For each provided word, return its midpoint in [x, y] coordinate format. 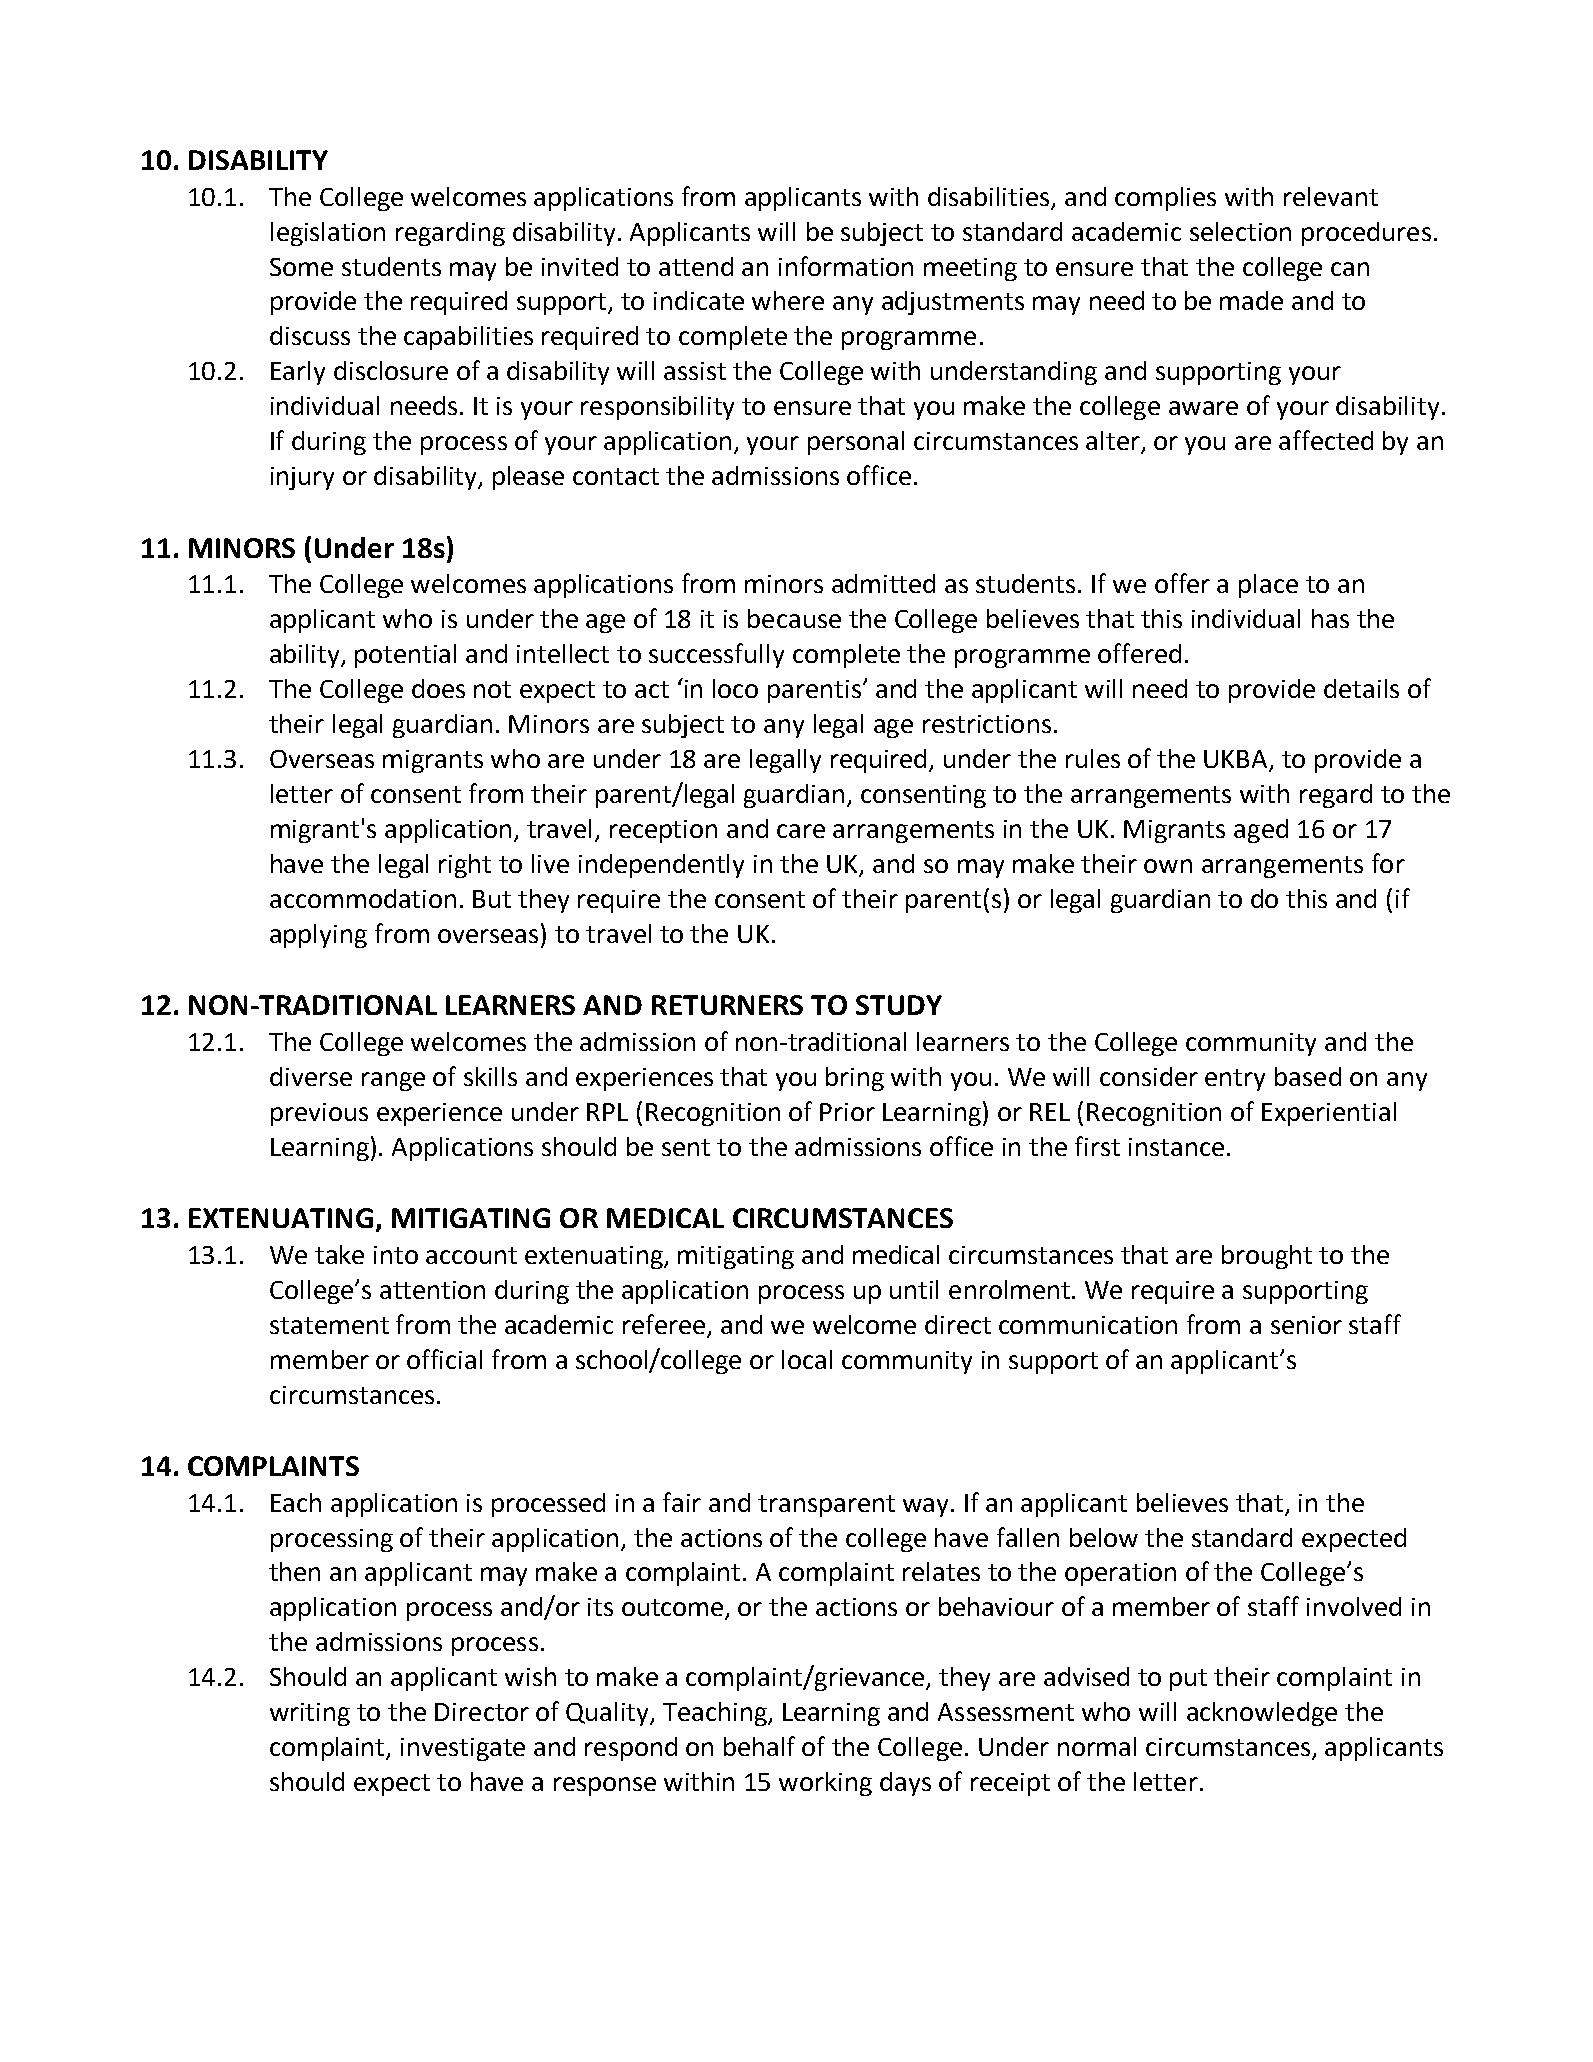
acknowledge [1262, 1714]
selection [1240, 231]
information [846, 266]
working [825, 1784]
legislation [328, 234]
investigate [463, 1749]
